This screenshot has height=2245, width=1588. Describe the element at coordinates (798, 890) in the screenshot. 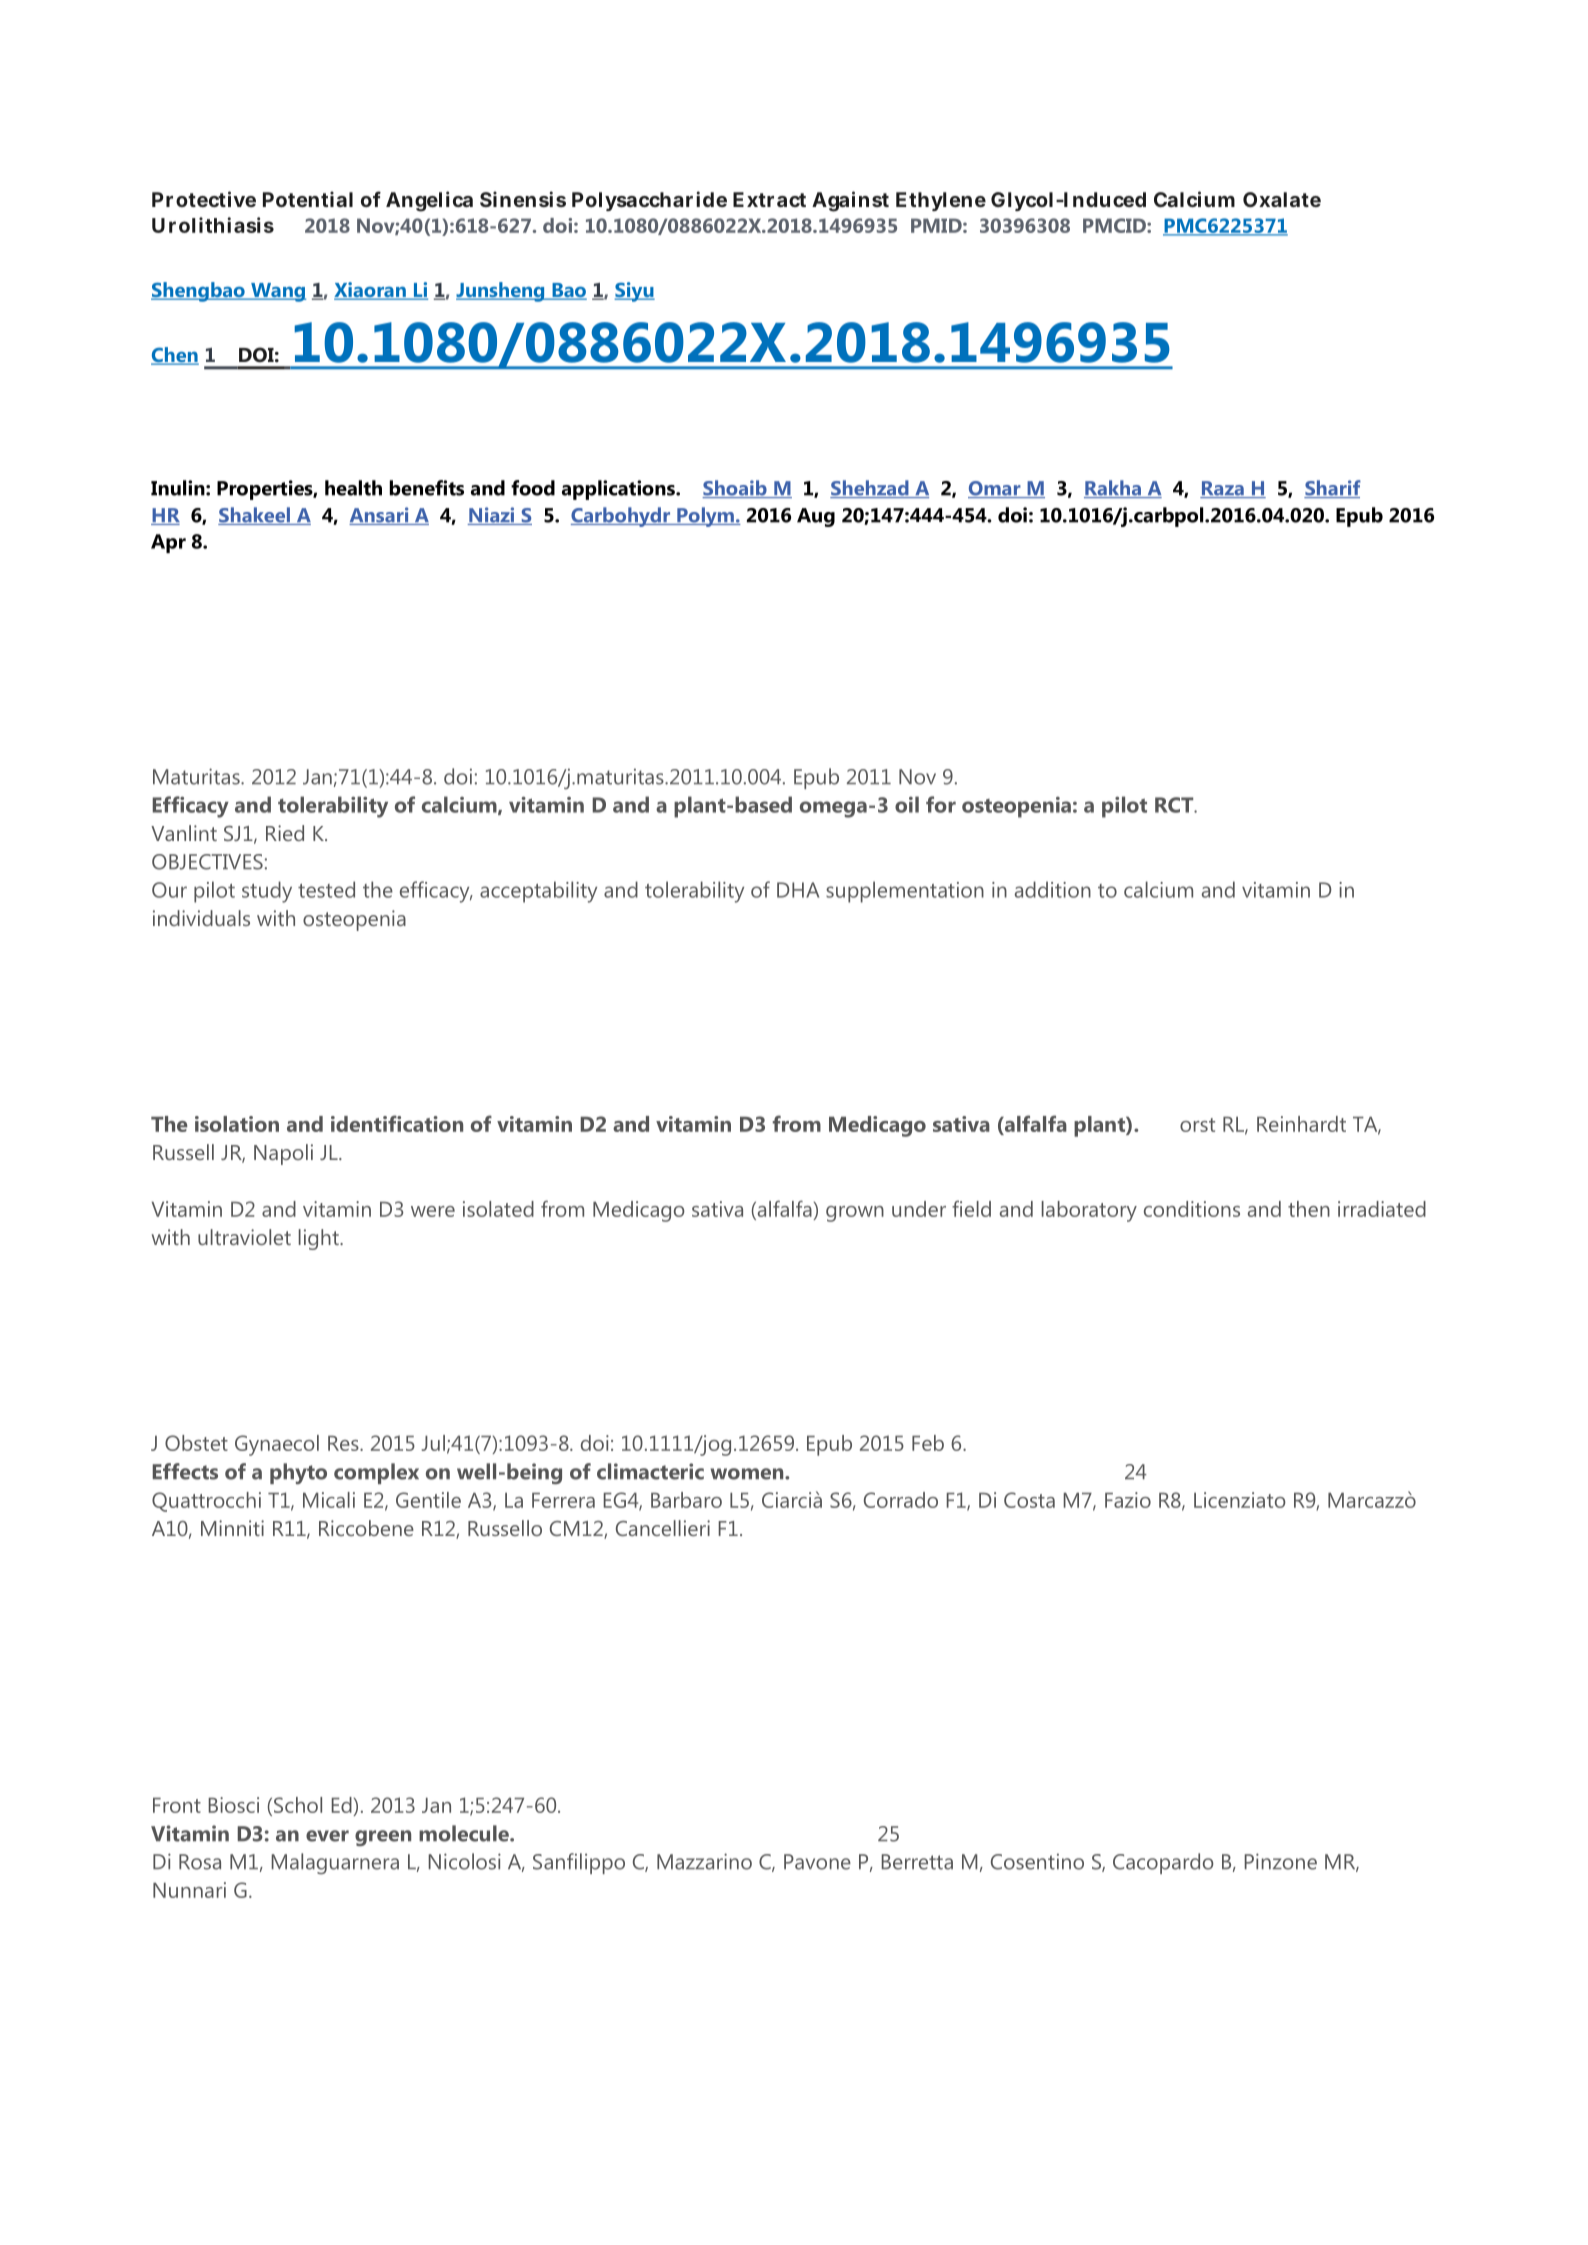

I see `DHA` at that location.
